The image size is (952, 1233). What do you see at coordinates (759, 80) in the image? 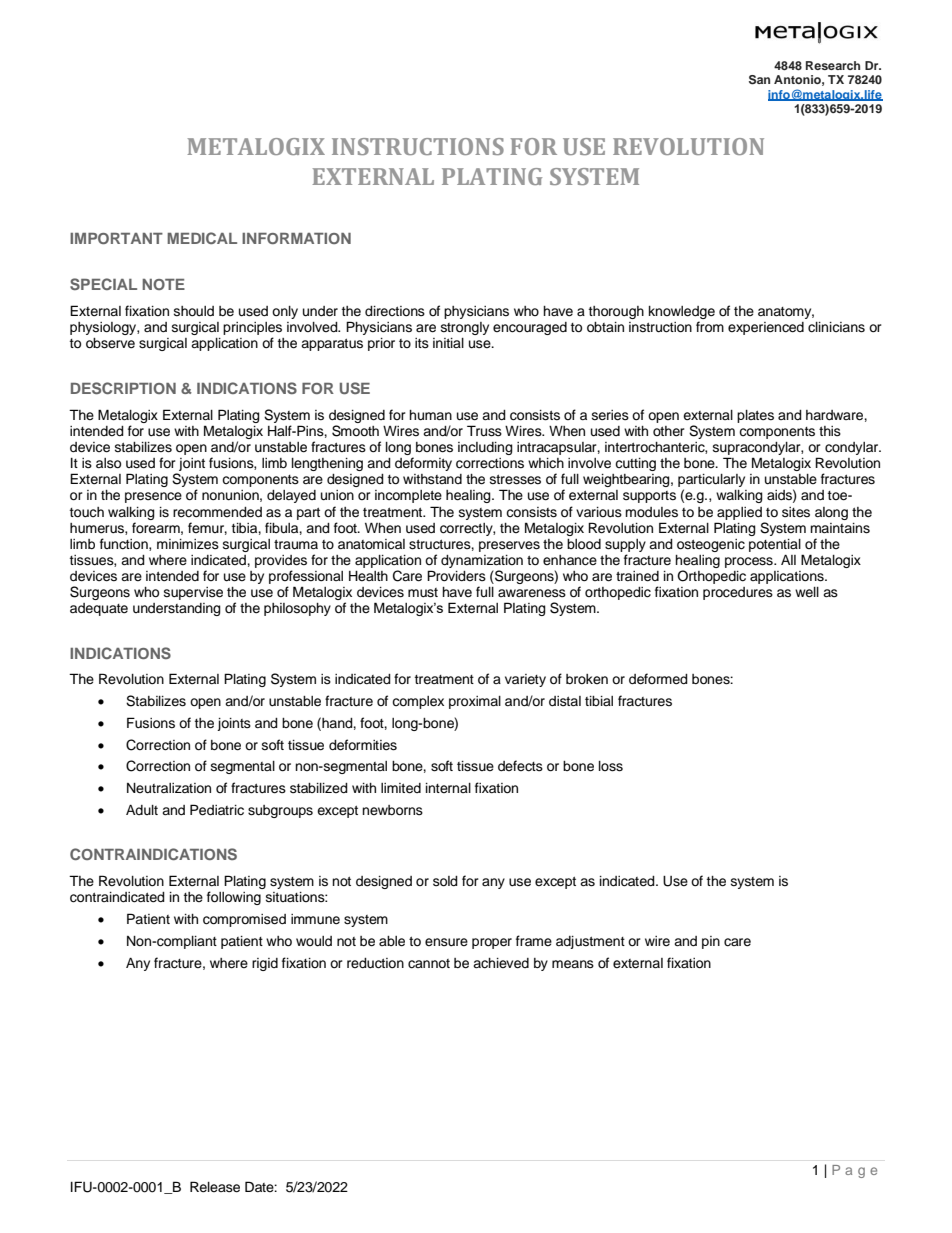
I see `San` at bounding box center [759, 80].
